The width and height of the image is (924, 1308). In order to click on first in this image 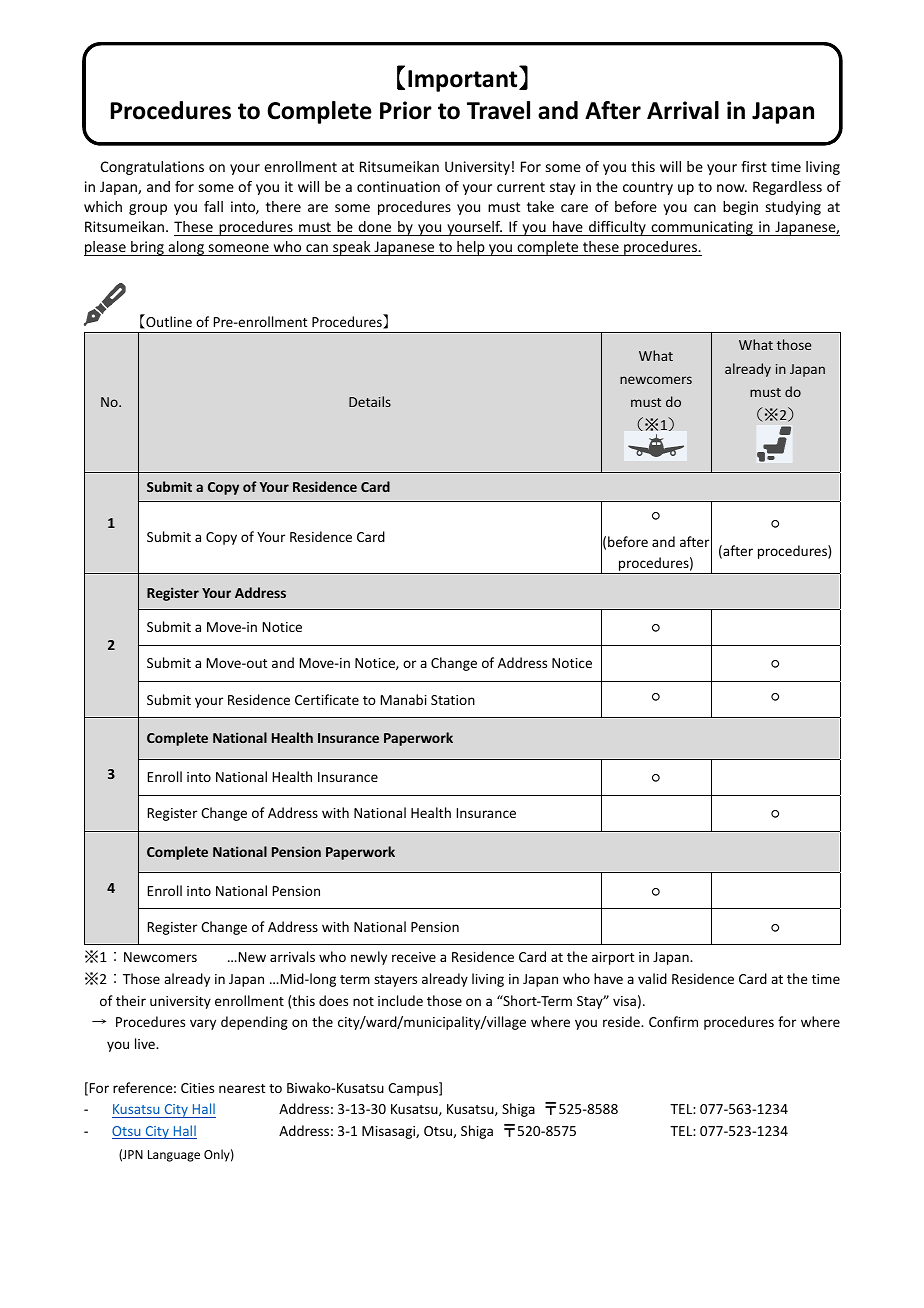, I will do `click(754, 166)`.
